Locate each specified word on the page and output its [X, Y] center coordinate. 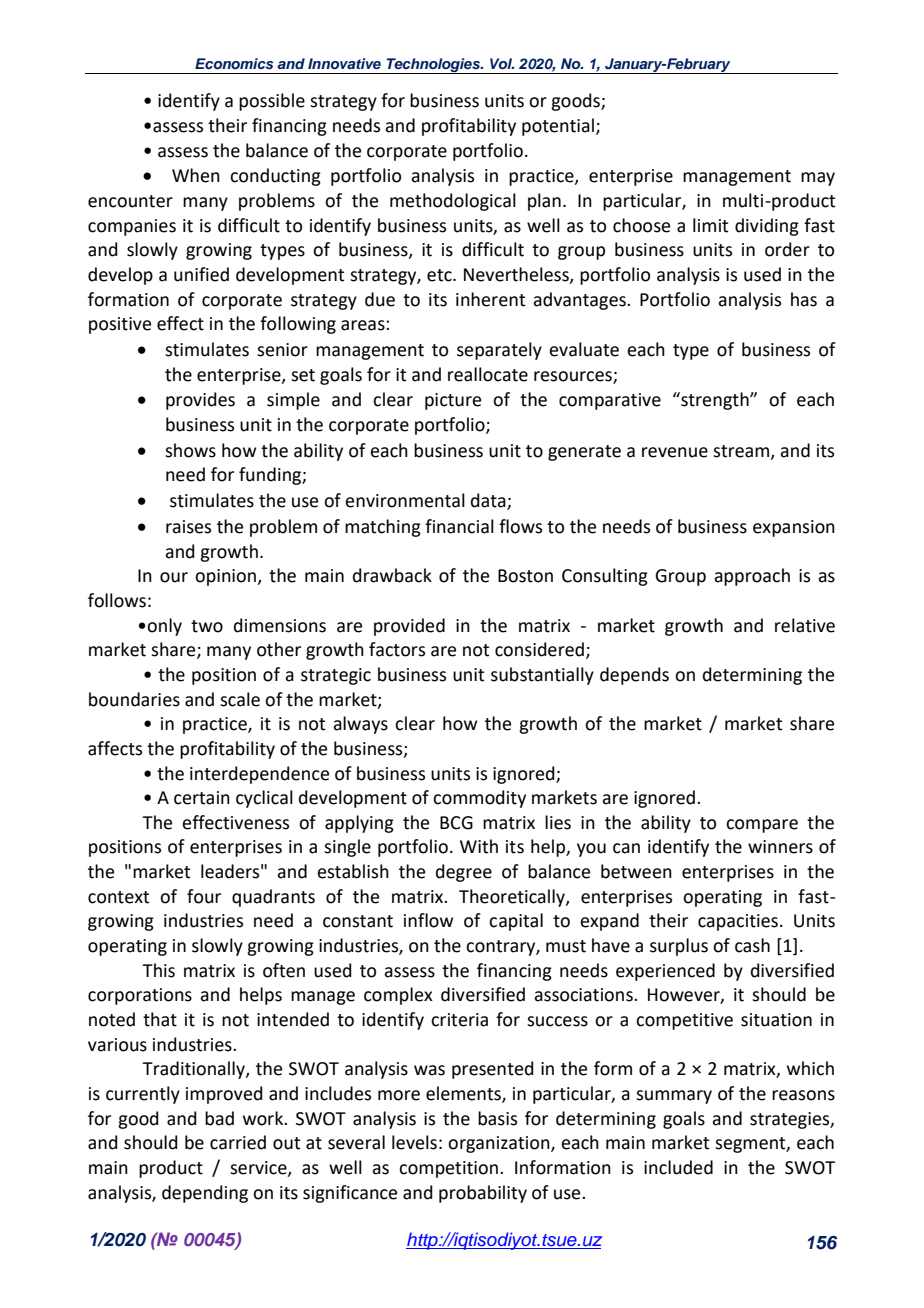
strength [715, 401]
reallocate [488, 374]
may [818, 179]
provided [409, 627]
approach [752, 577]
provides [200, 401]
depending [205, 1194]
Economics [234, 63]
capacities [738, 922]
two [207, 626]
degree [464, 873]
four [204, 896]
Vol [502, 63]
